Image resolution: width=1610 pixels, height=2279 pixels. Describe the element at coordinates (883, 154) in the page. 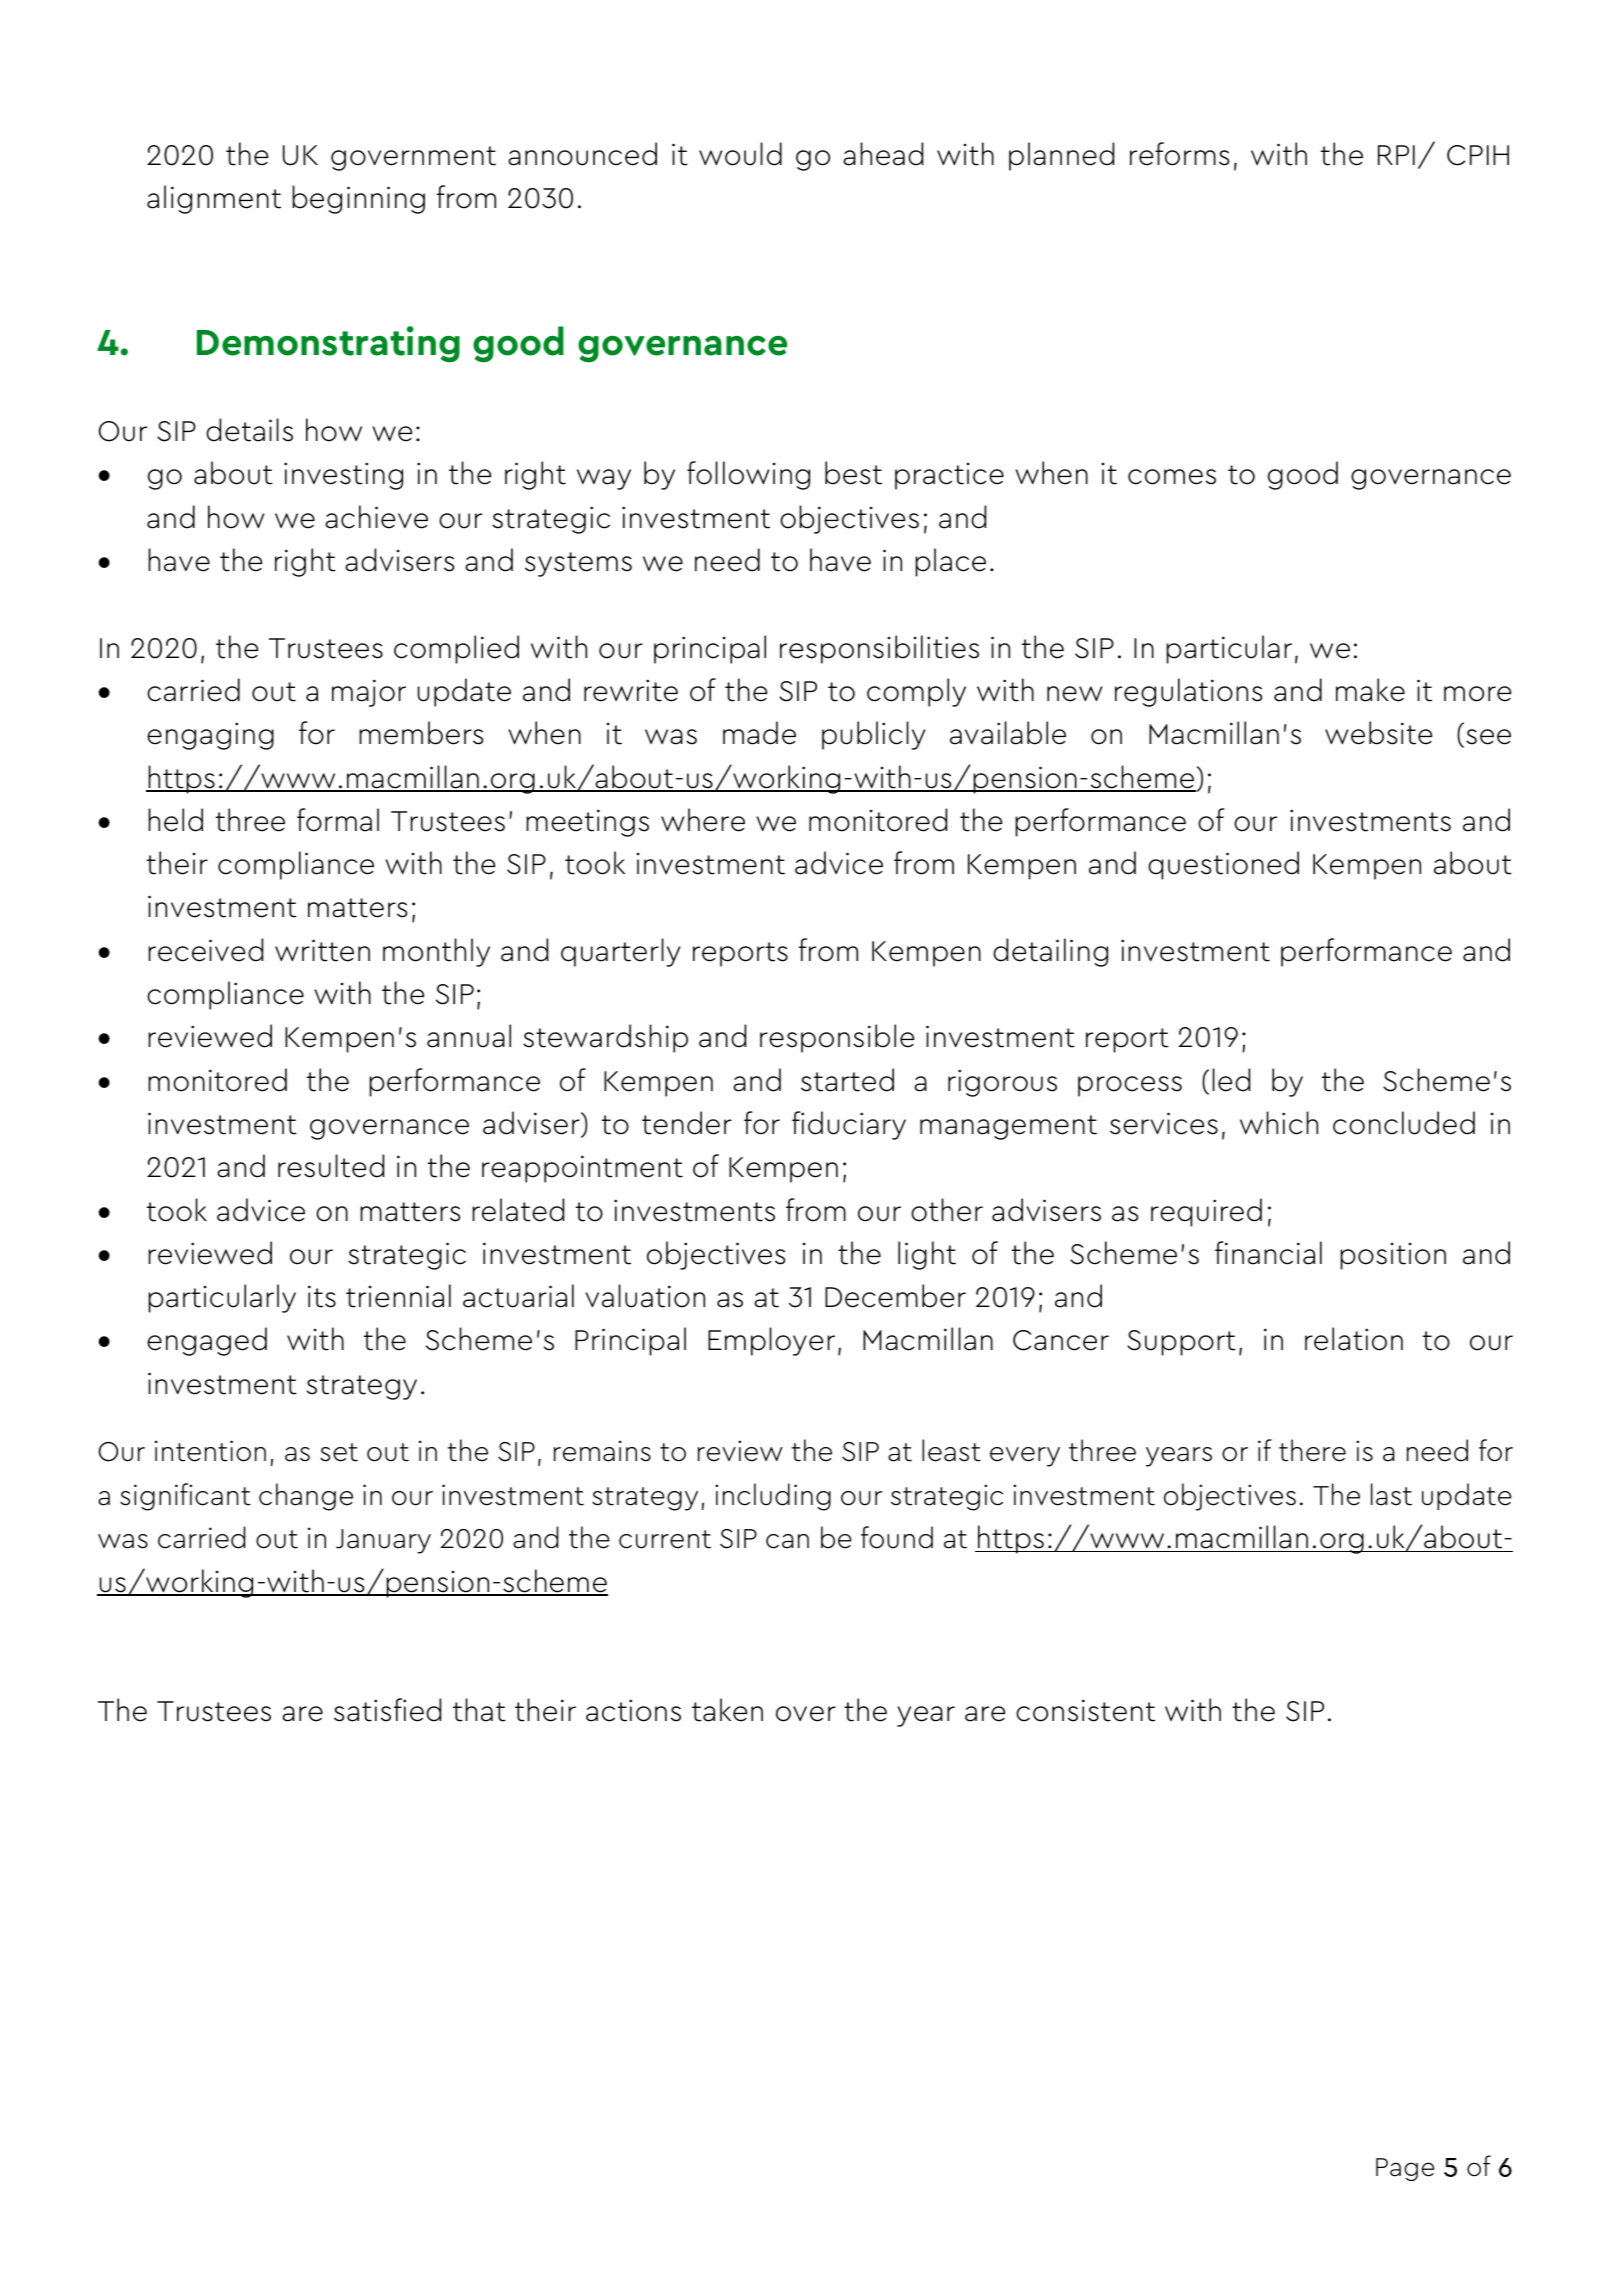

I see `ahead` at that location.
